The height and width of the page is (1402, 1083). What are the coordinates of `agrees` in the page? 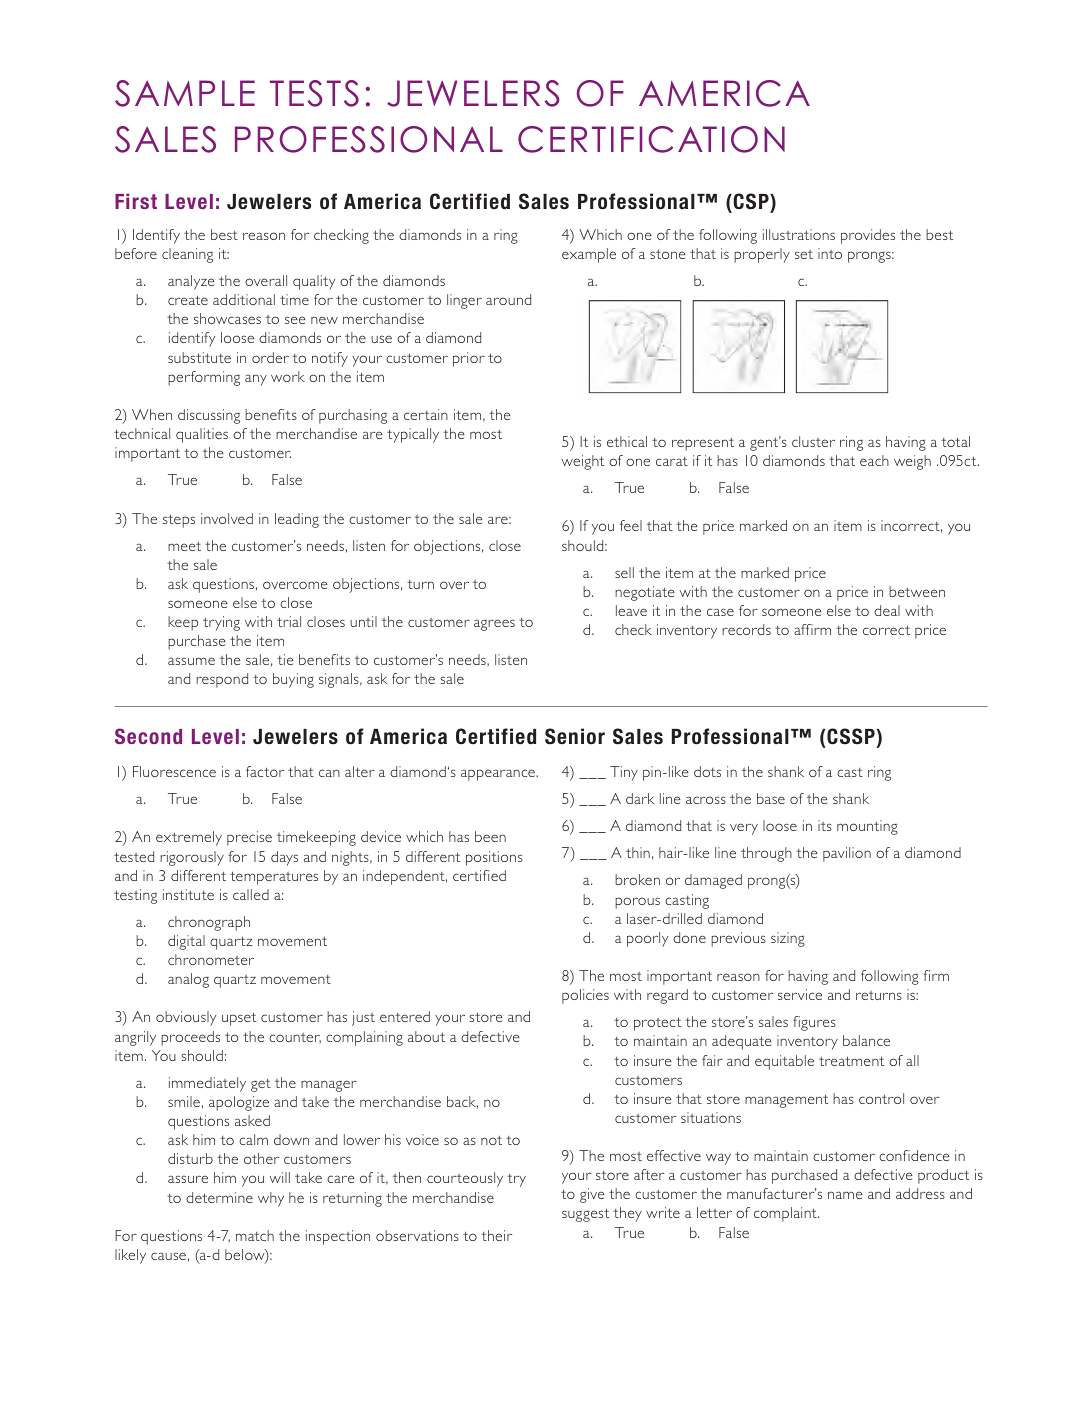 It's located at (494, 625).
